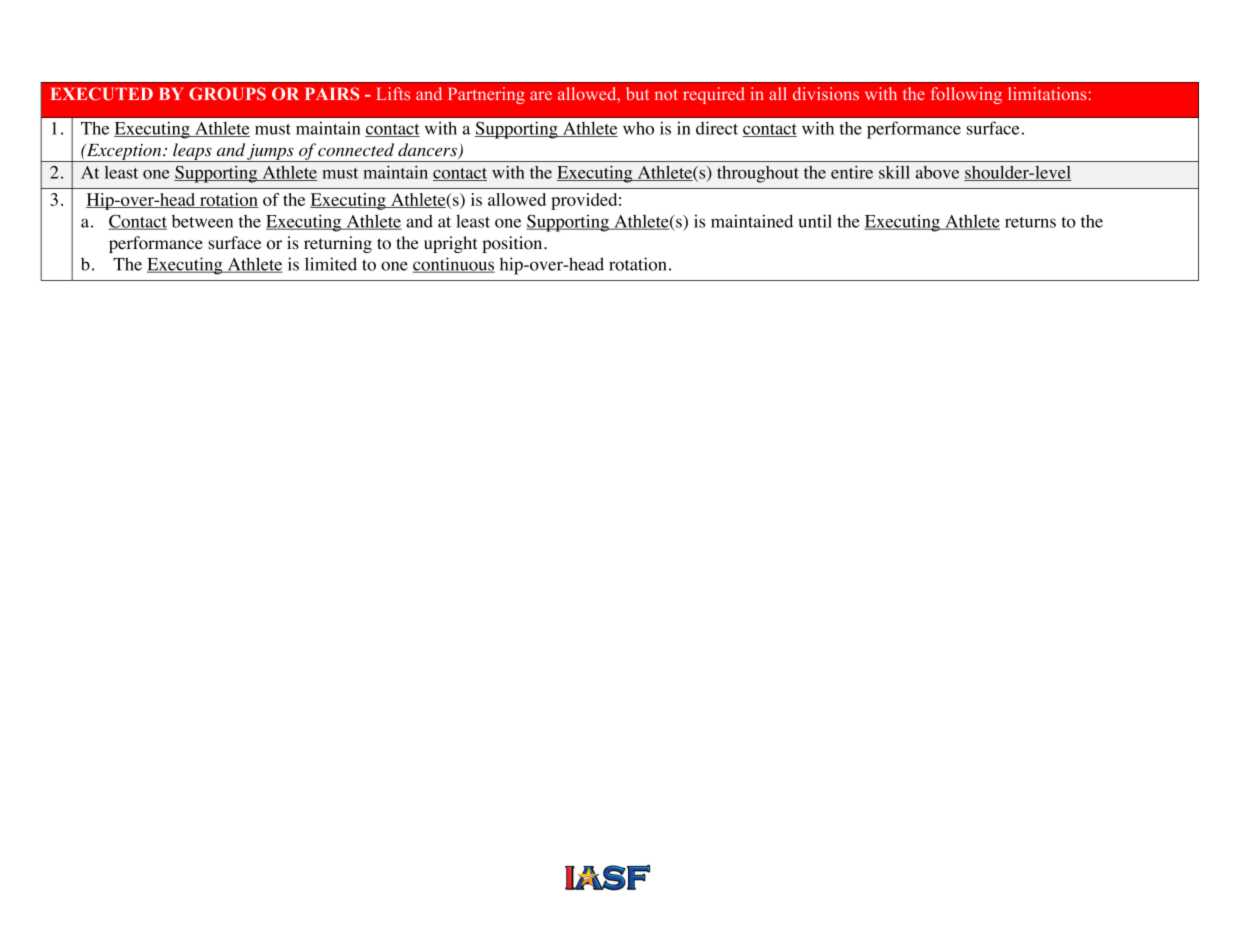 The width and height of the image is (1233, 952). I want to click on until, so click(815, 221).
